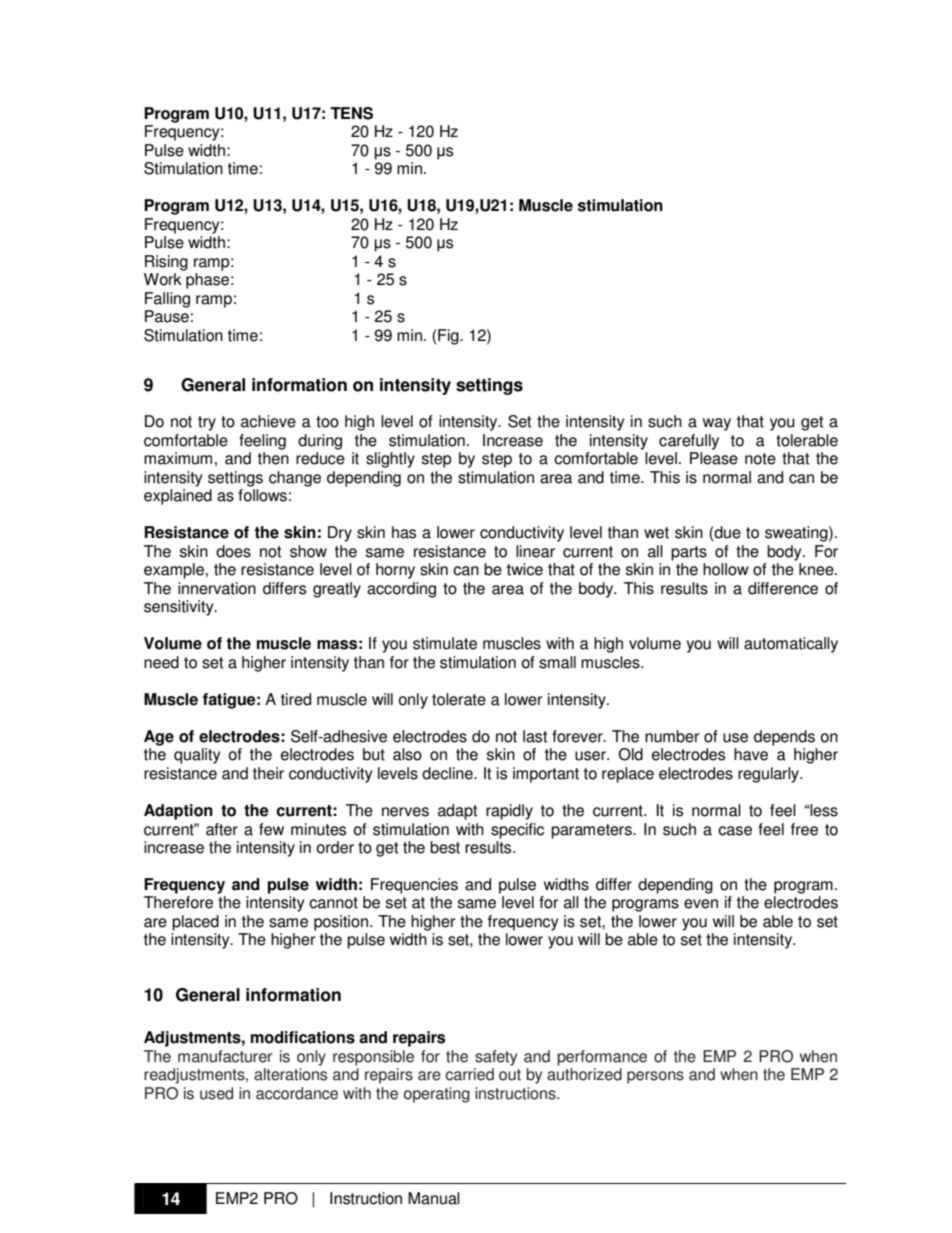 This image has height=1233, width=952. What do you see at coordinates (448, 337) in the image?
I see `Fig` at bounding box center [448, 337].
